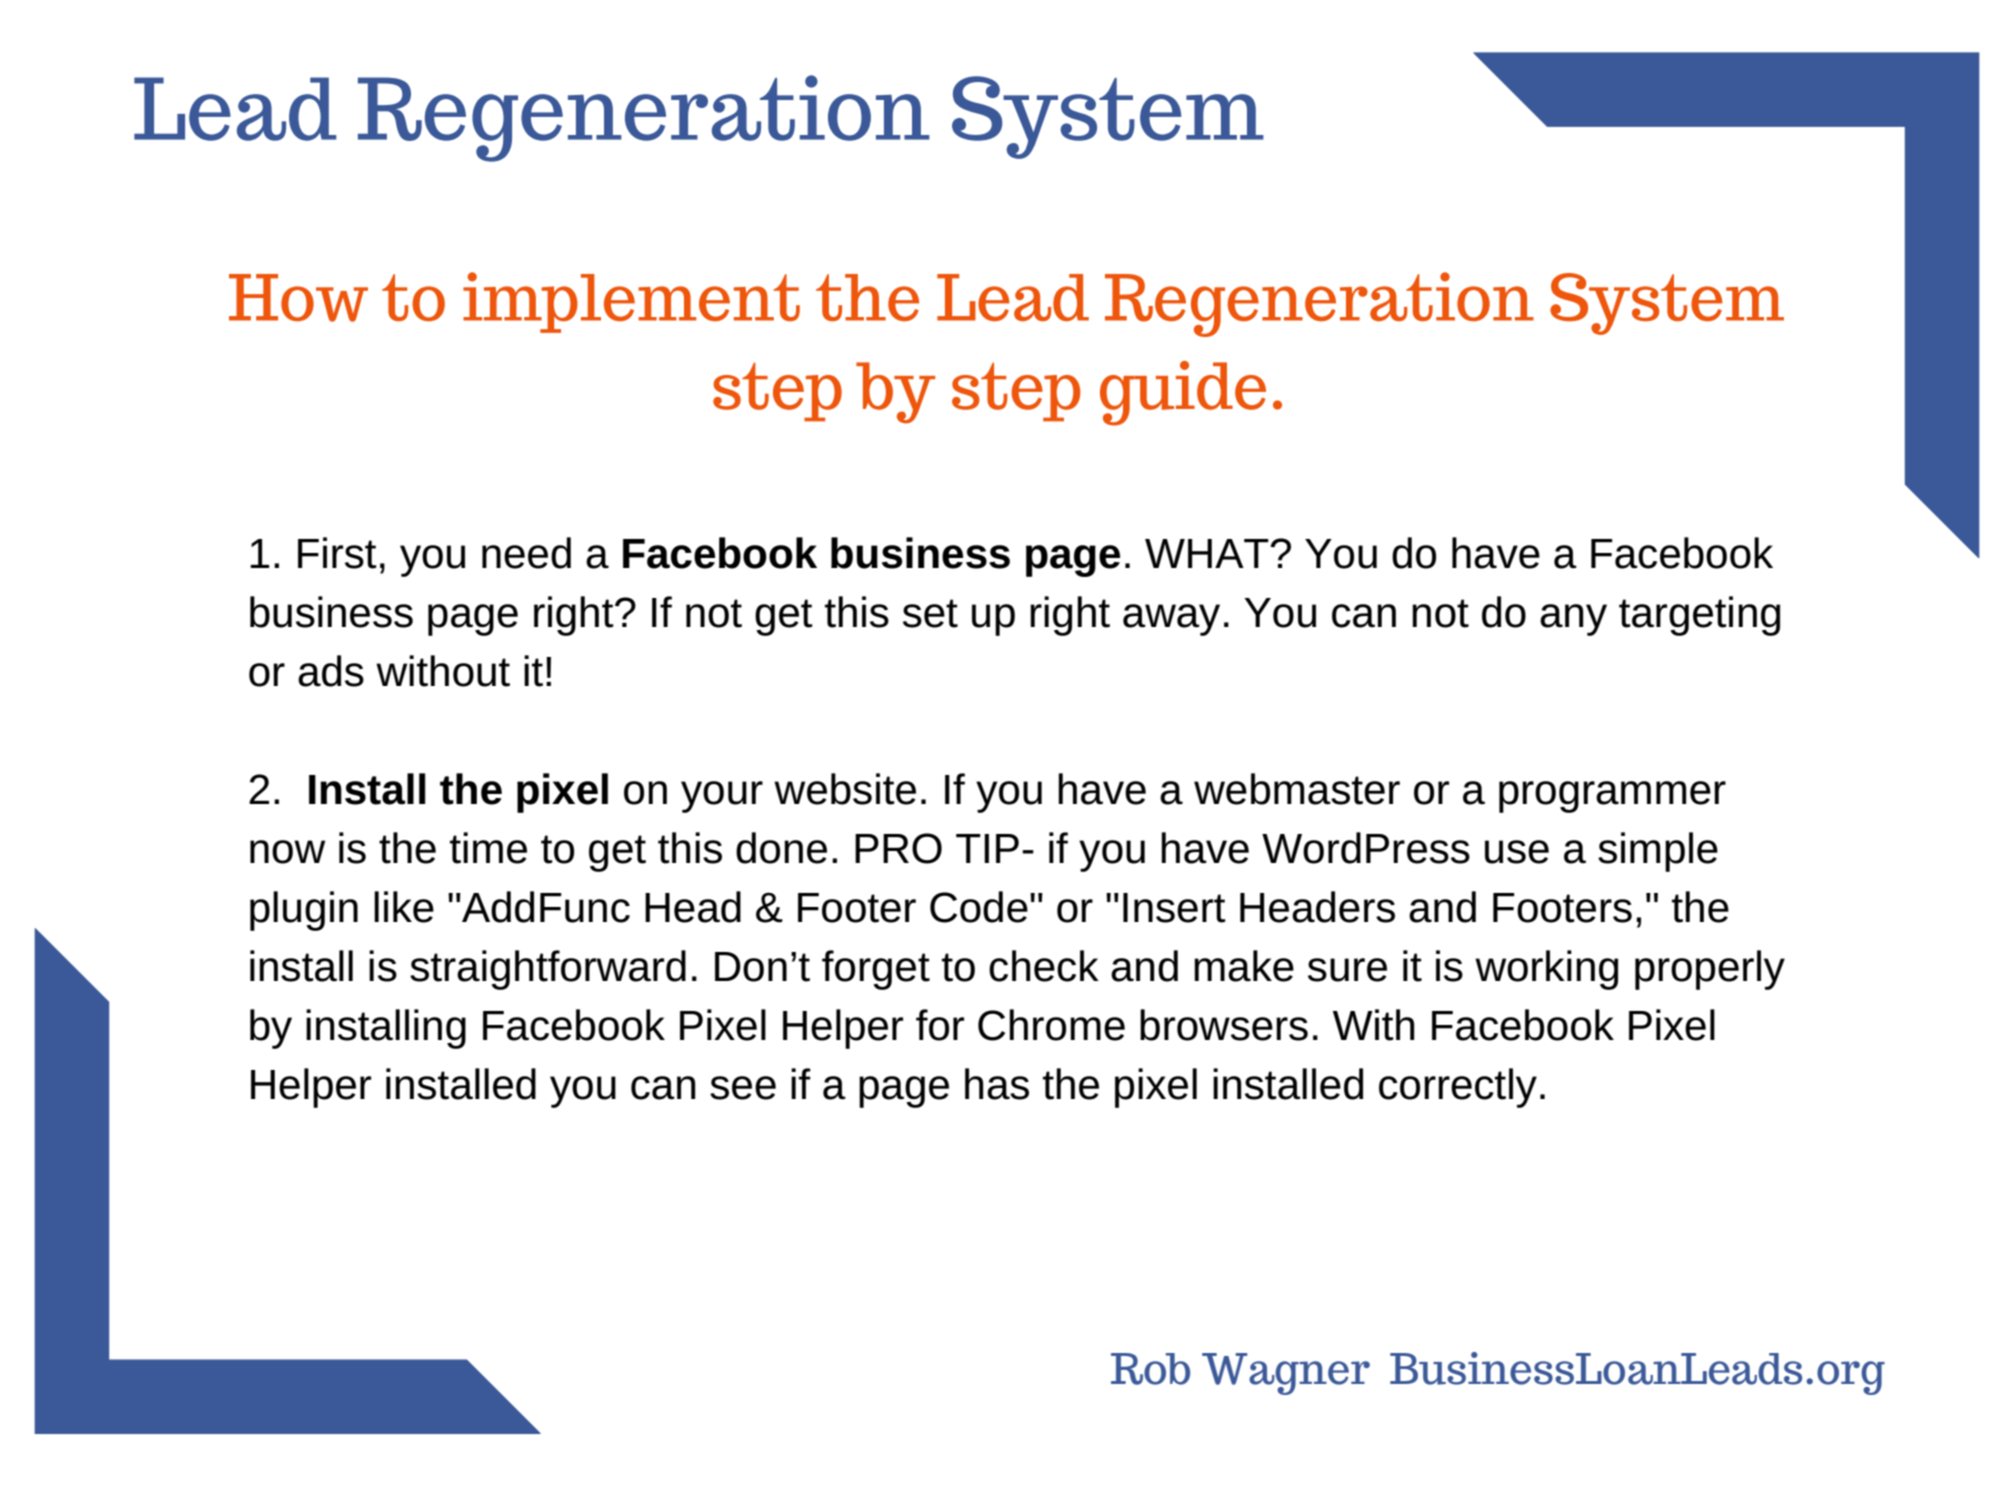 The image size is (2014, 1510). Describe the element at coordinates (1208, 553) in the screenshot. I see `WHAT` at that location.
